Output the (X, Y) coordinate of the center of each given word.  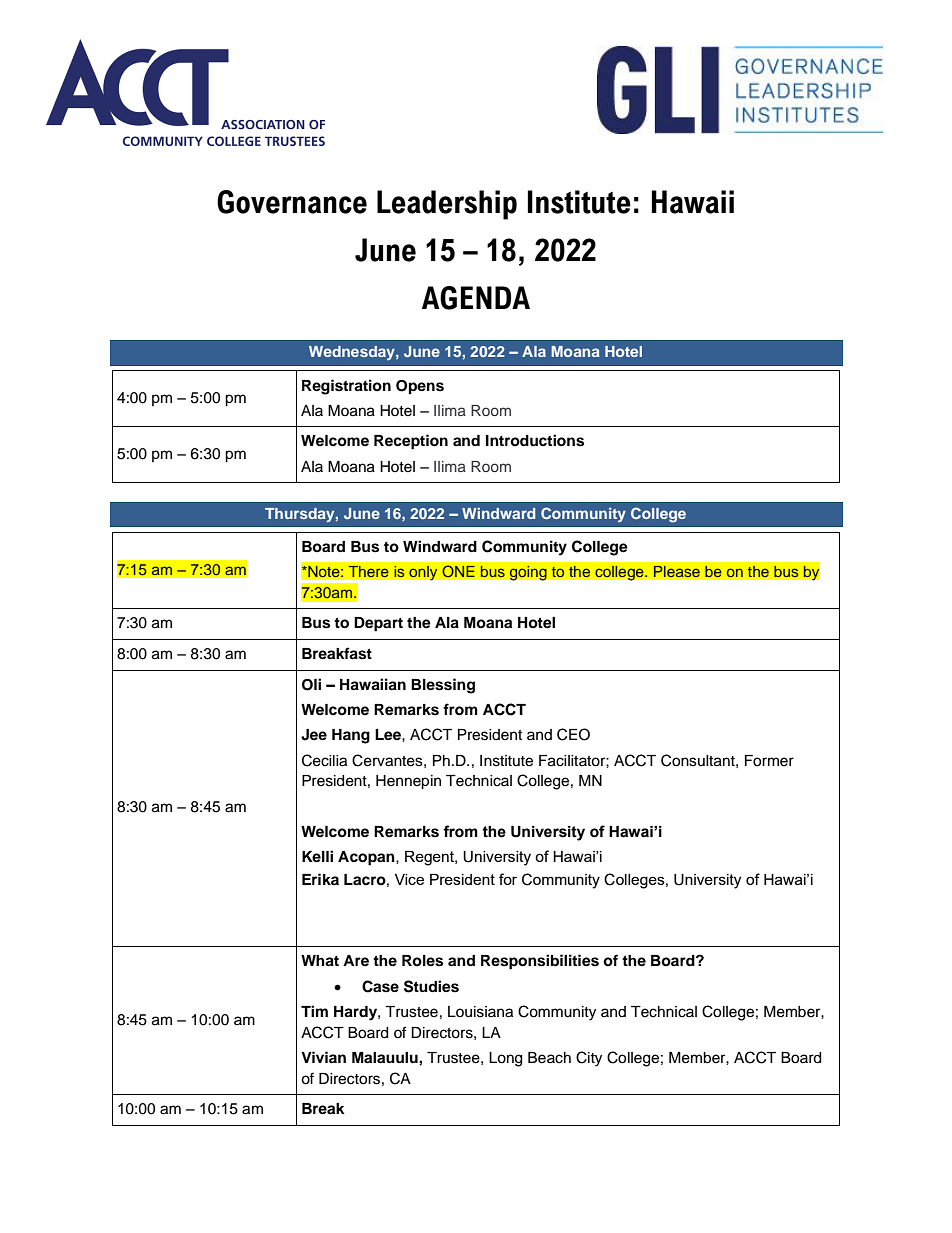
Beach (549, 1058)
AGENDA (476, 298)
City (589, 1059)
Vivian (323, 1057)
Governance (292, 202)
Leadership (447, 205)
